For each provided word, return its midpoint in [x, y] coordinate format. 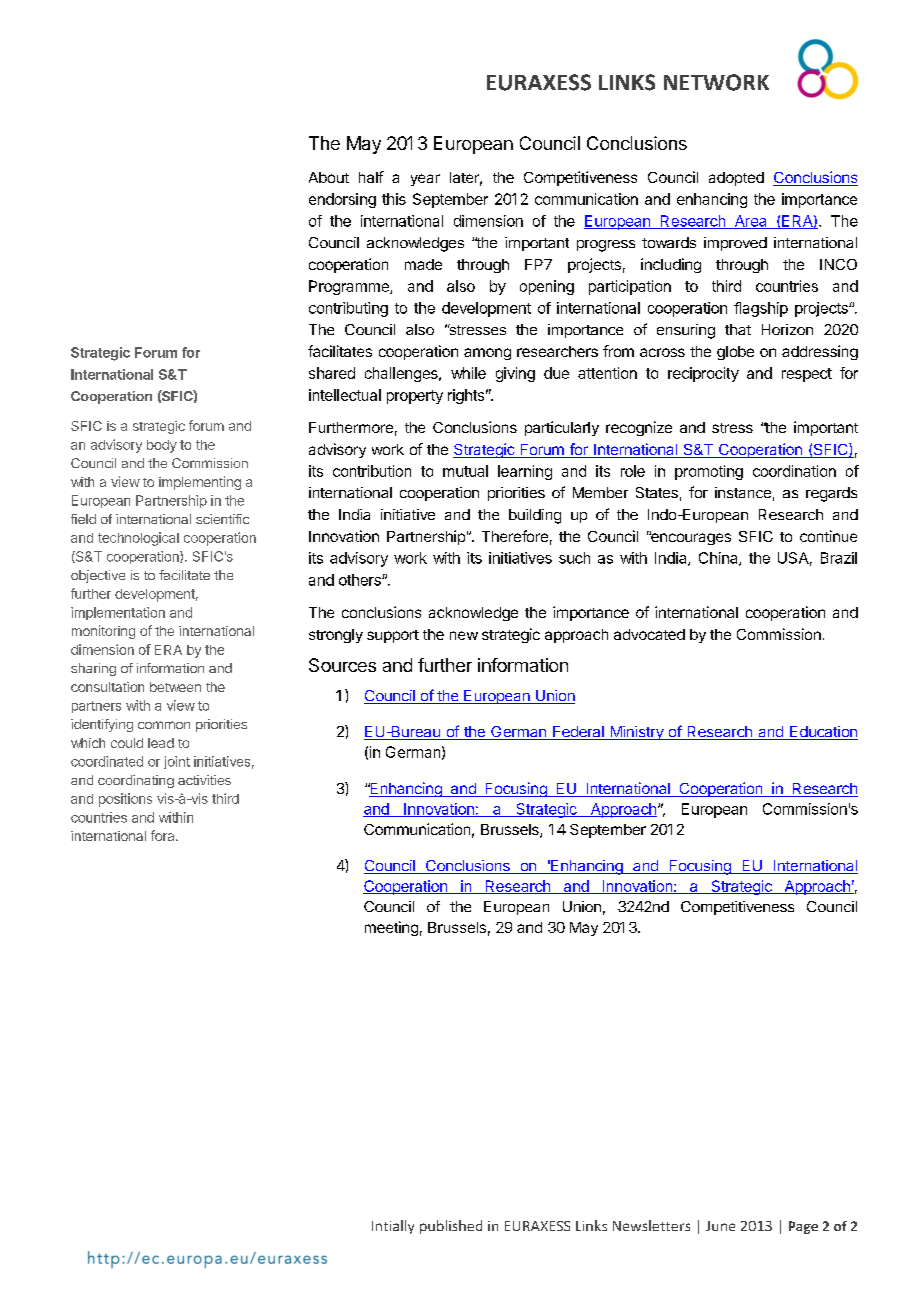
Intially [393, 1227]
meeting [391, 928]
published [451, 1227]
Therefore [515, 536]
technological [138, 539]
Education [823, 733]
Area [750, 222]
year [425, 180]
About [329, 177]
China [719, 559]
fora [164, 835]
